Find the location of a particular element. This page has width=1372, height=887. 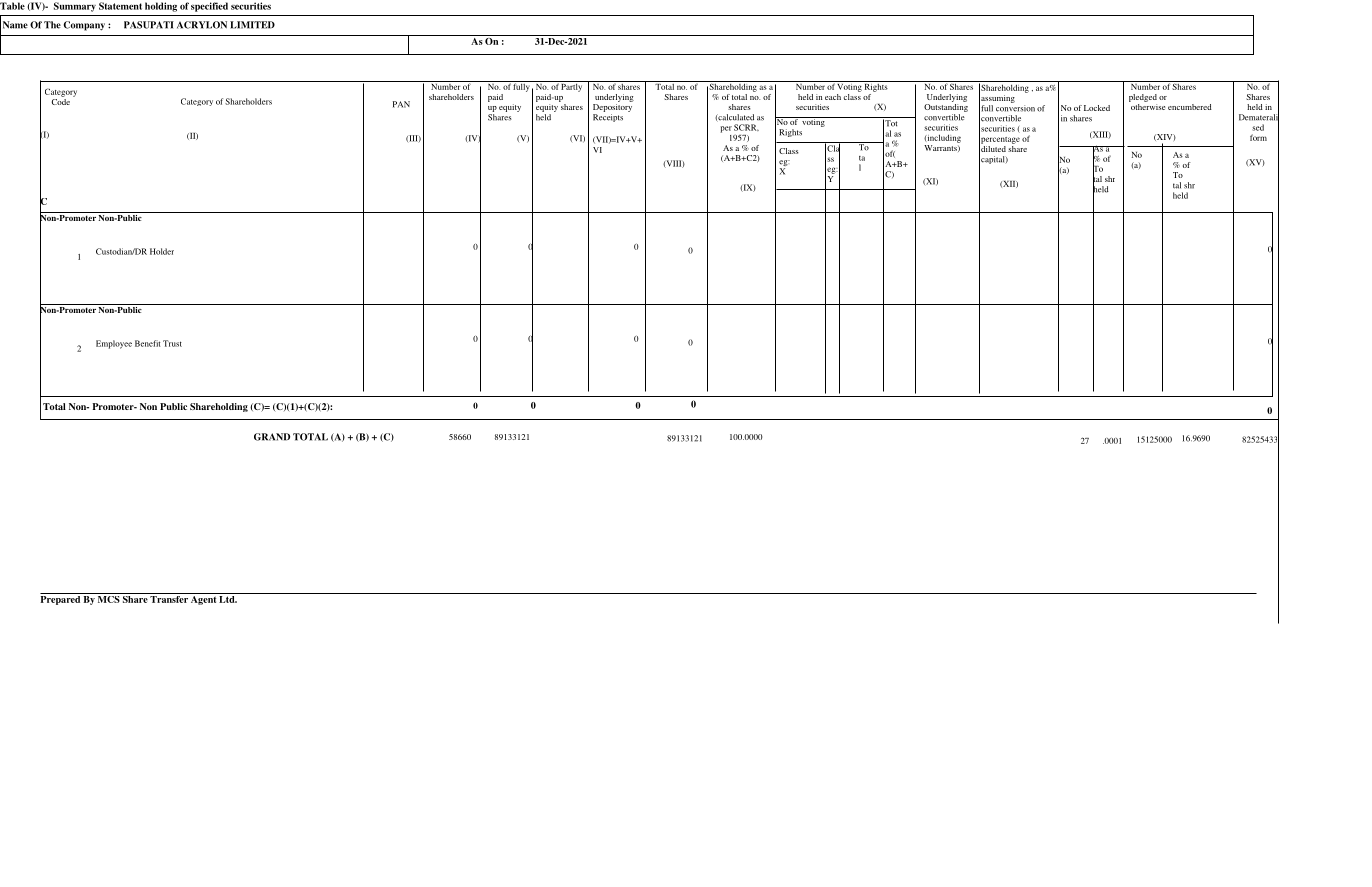

Benefit is located at coordinates (147, 343).
